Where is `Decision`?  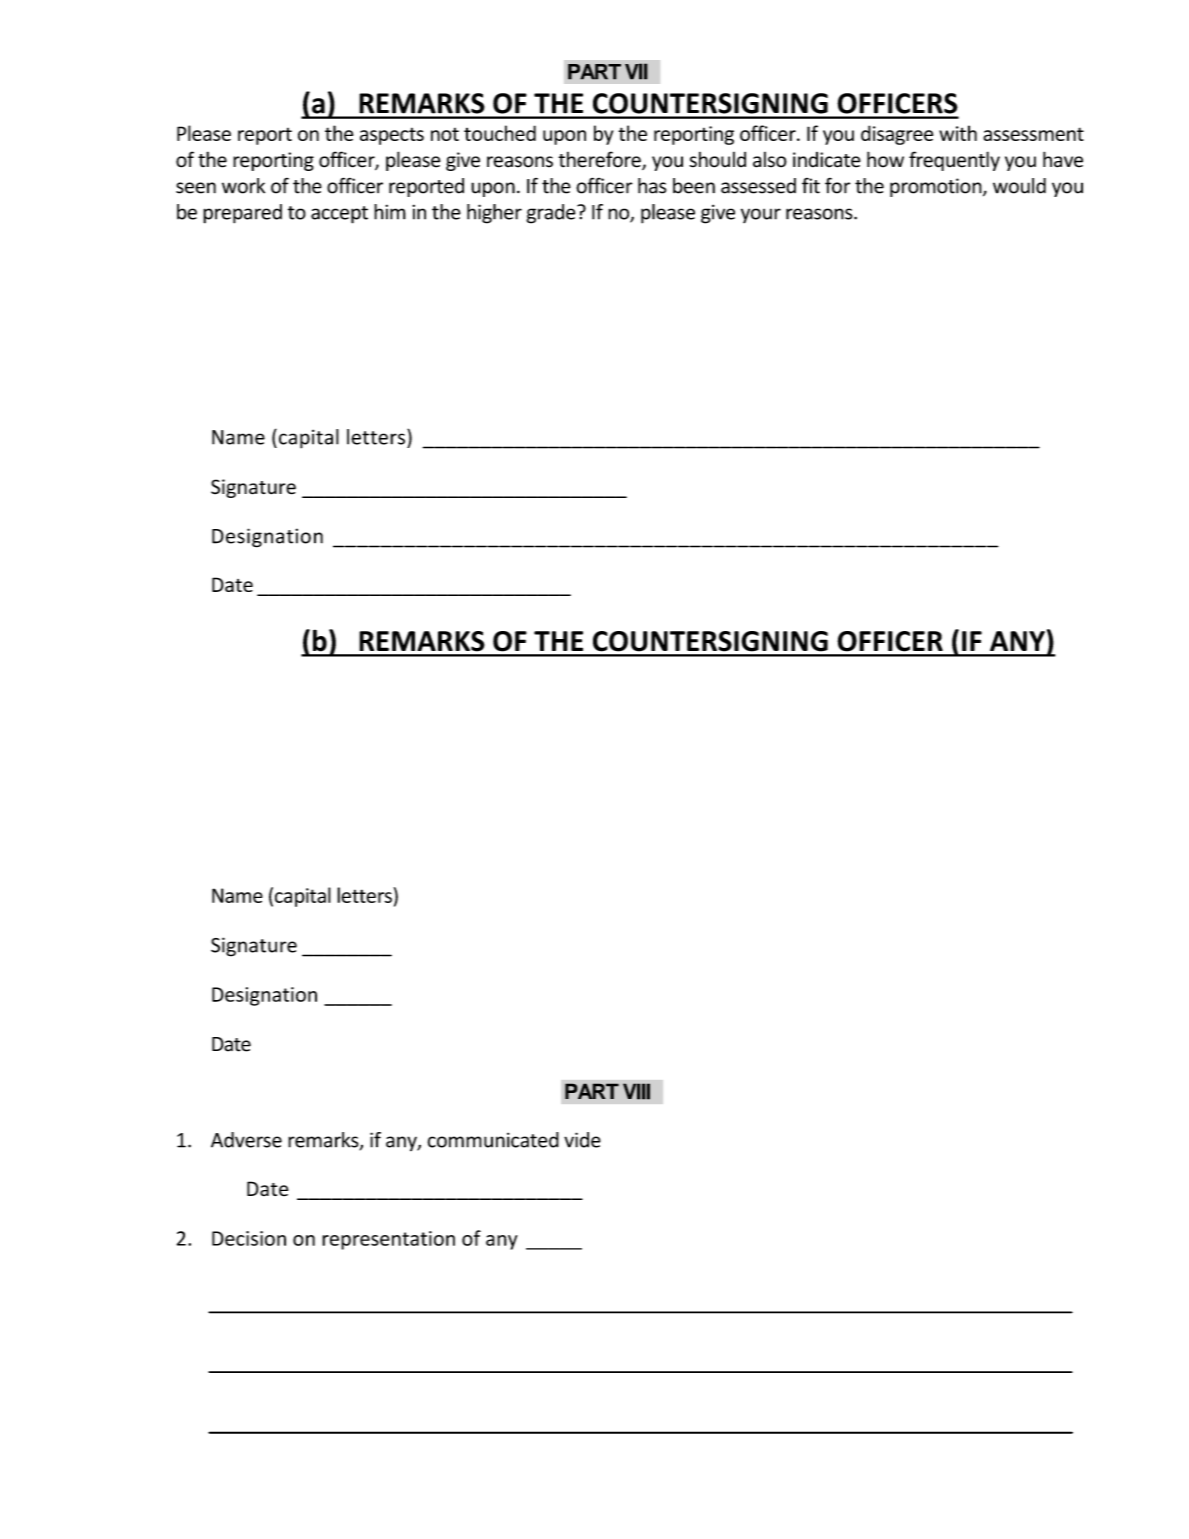
Decision is located at coordinates (249, 1238).
